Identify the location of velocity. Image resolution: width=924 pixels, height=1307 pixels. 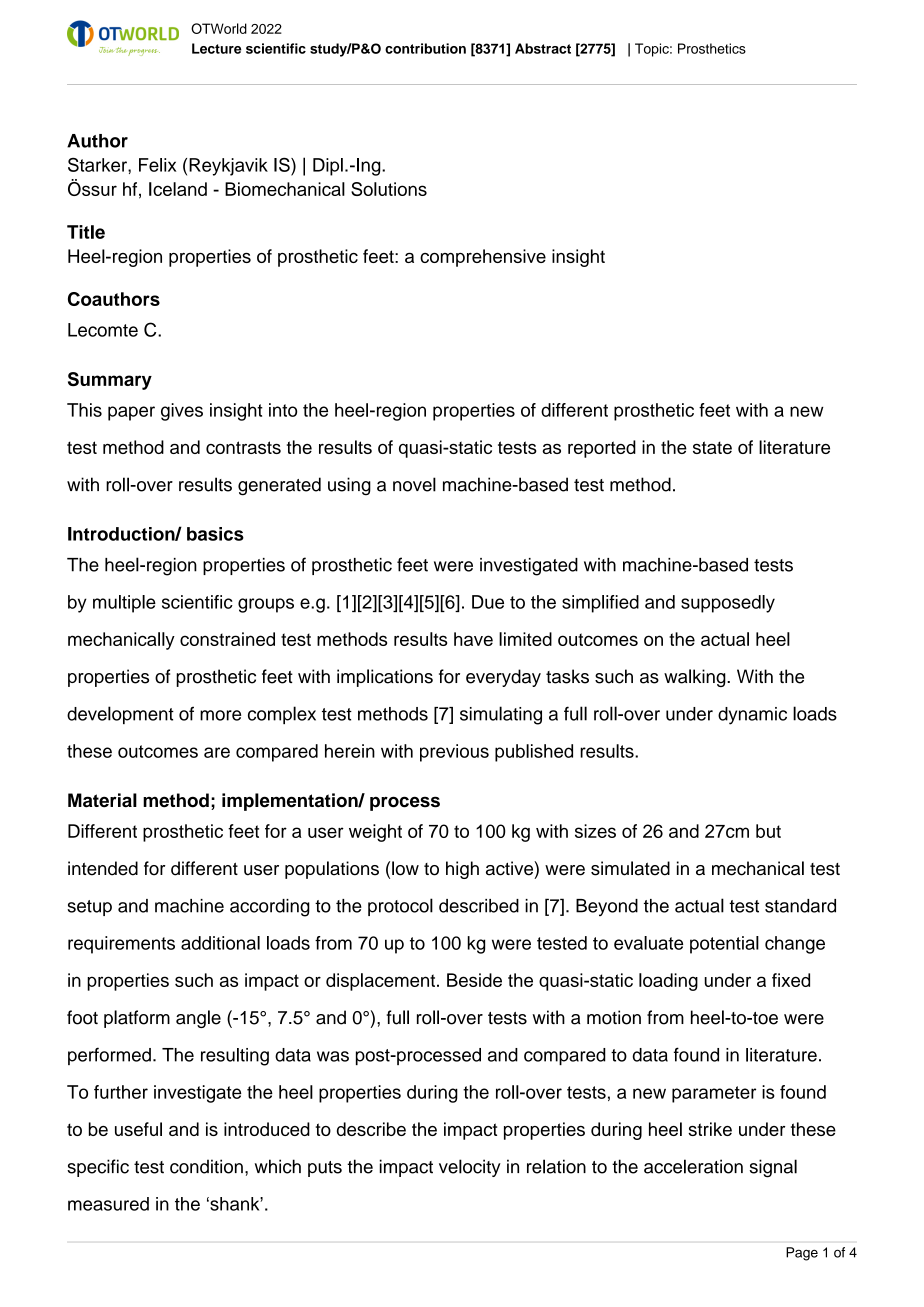
(470, 1168).
